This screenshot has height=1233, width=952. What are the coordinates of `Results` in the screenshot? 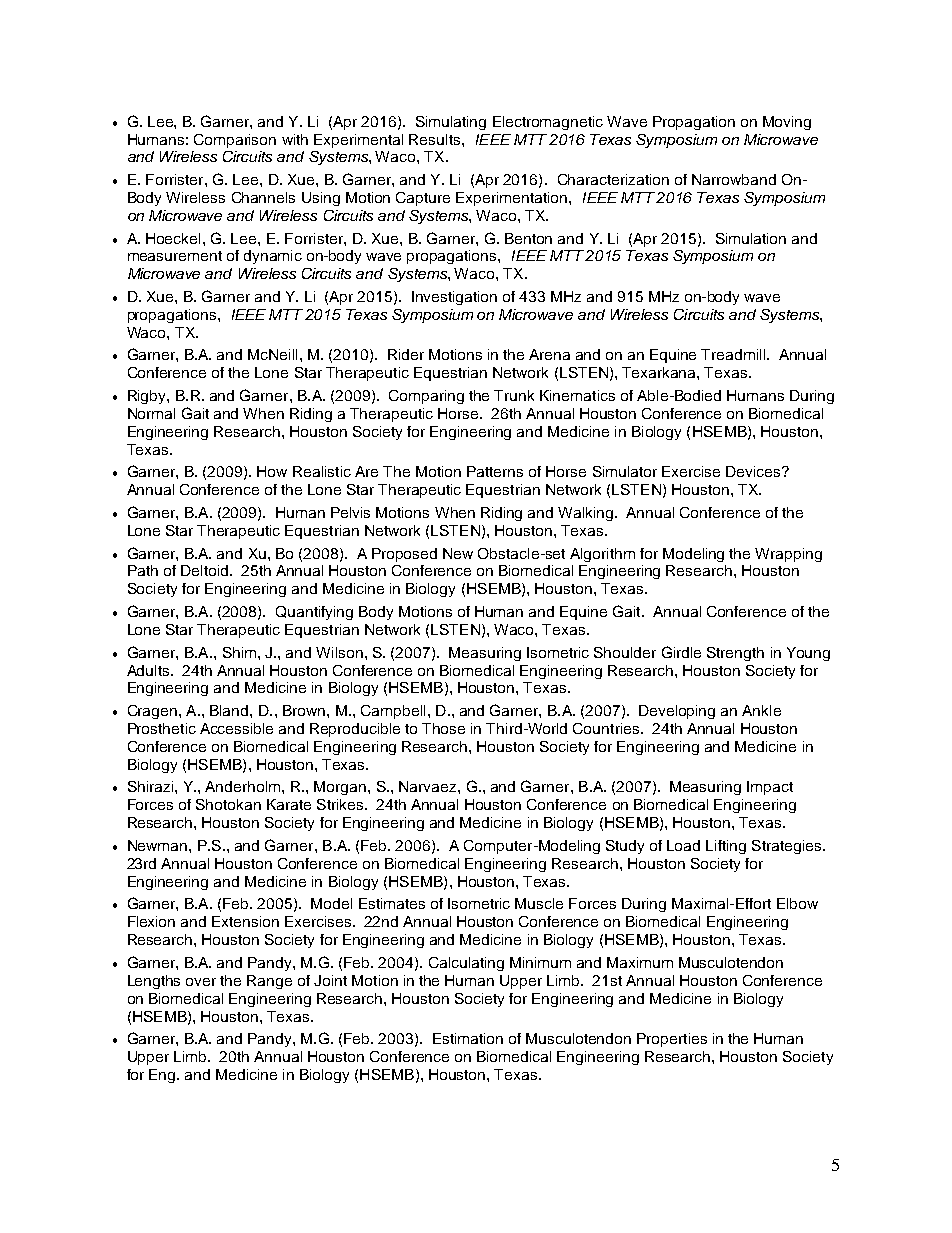 It's located at (436, 139).
